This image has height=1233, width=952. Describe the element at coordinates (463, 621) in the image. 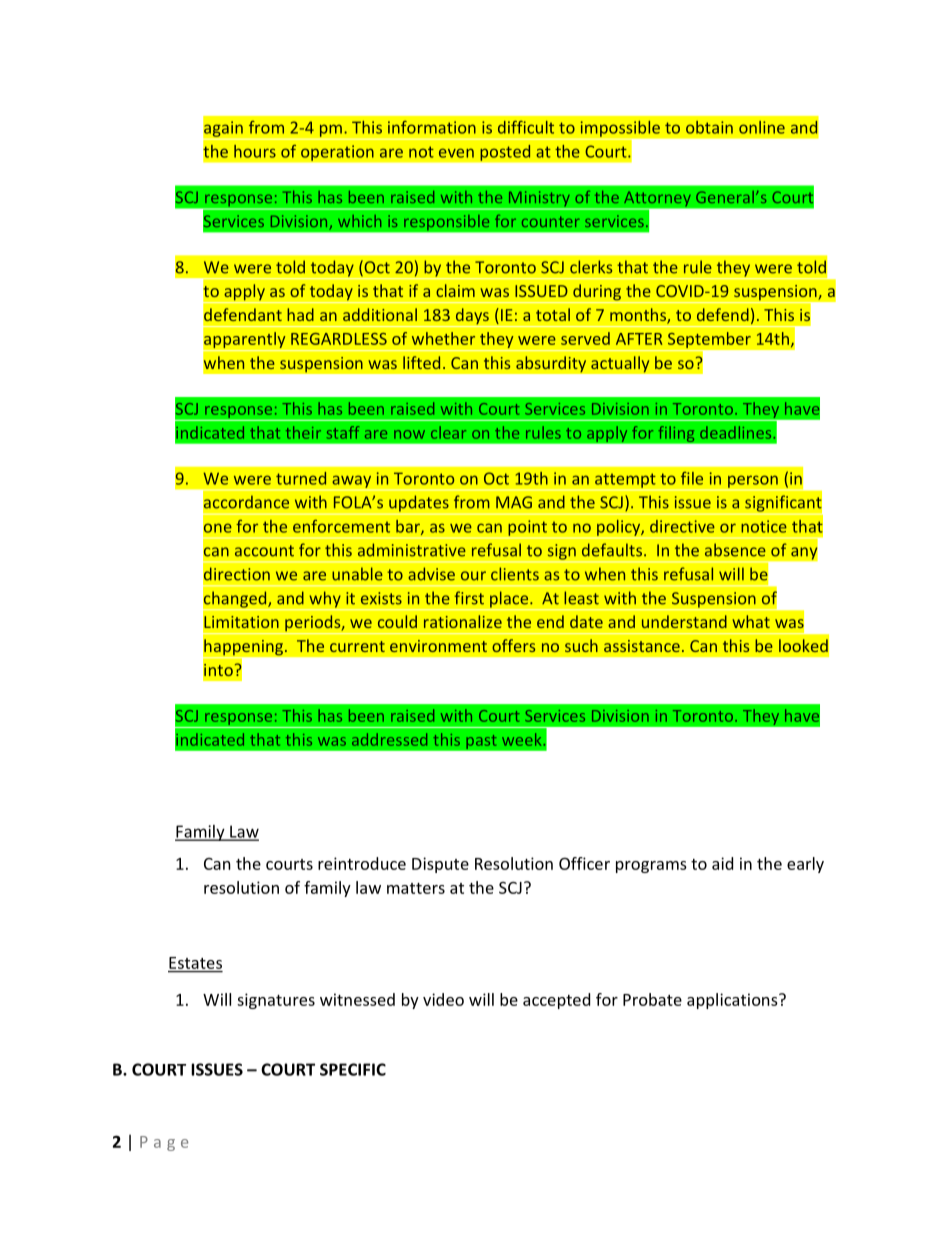

I see `rationalize` at that location.
